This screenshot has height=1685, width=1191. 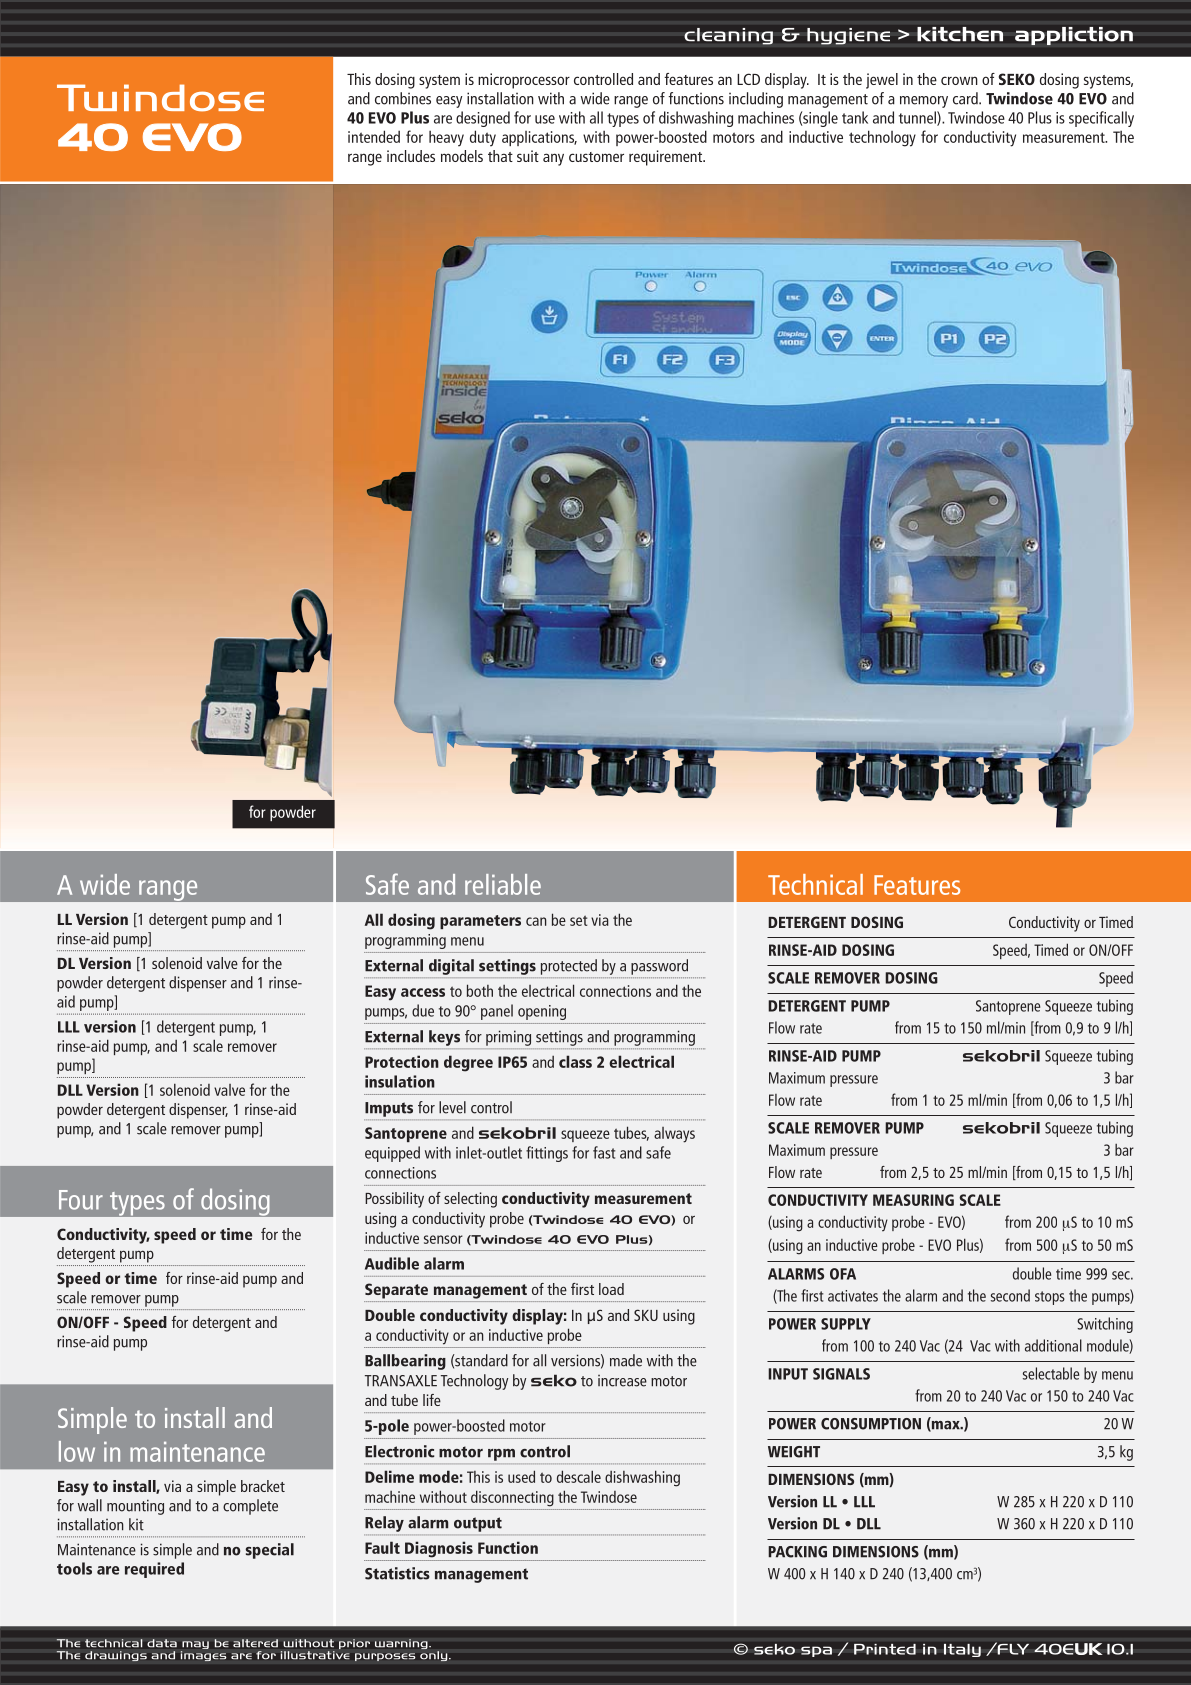 What do you see at coordinates (423, 992) in the screenshot?
I see `access` at bounding box center [423, 992].
